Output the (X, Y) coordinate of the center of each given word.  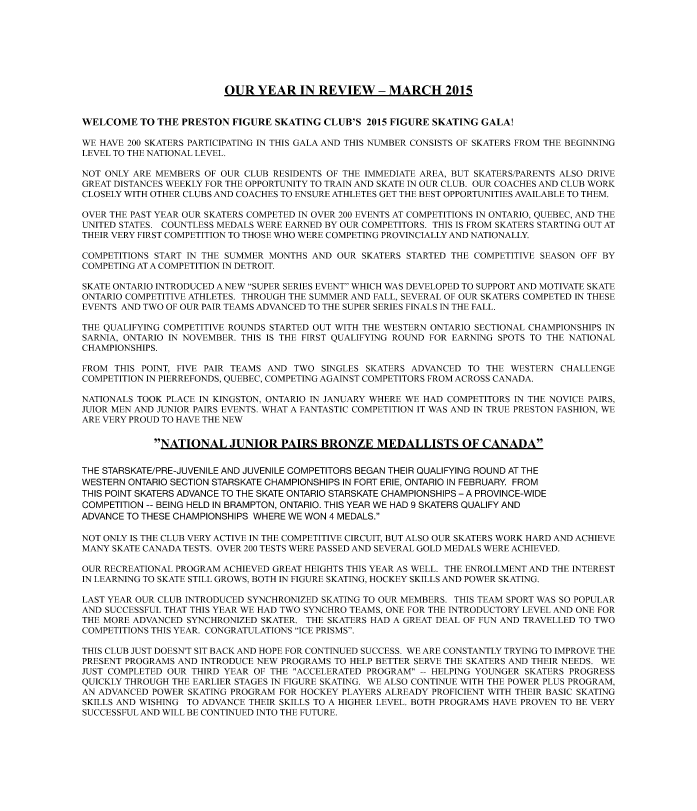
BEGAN (370, 470)
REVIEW (347, 91)
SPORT (520, 599)
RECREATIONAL (139, 568)
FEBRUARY (482, 482)
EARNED (304, 224)
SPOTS (511, 337)
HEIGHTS (324, 568)
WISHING (158, 702)
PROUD (144, 419)
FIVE (187, 368)
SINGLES (339, 368)
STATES (135, 224)
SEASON (557, 255)
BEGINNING (590, 142)
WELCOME (110, 122)
